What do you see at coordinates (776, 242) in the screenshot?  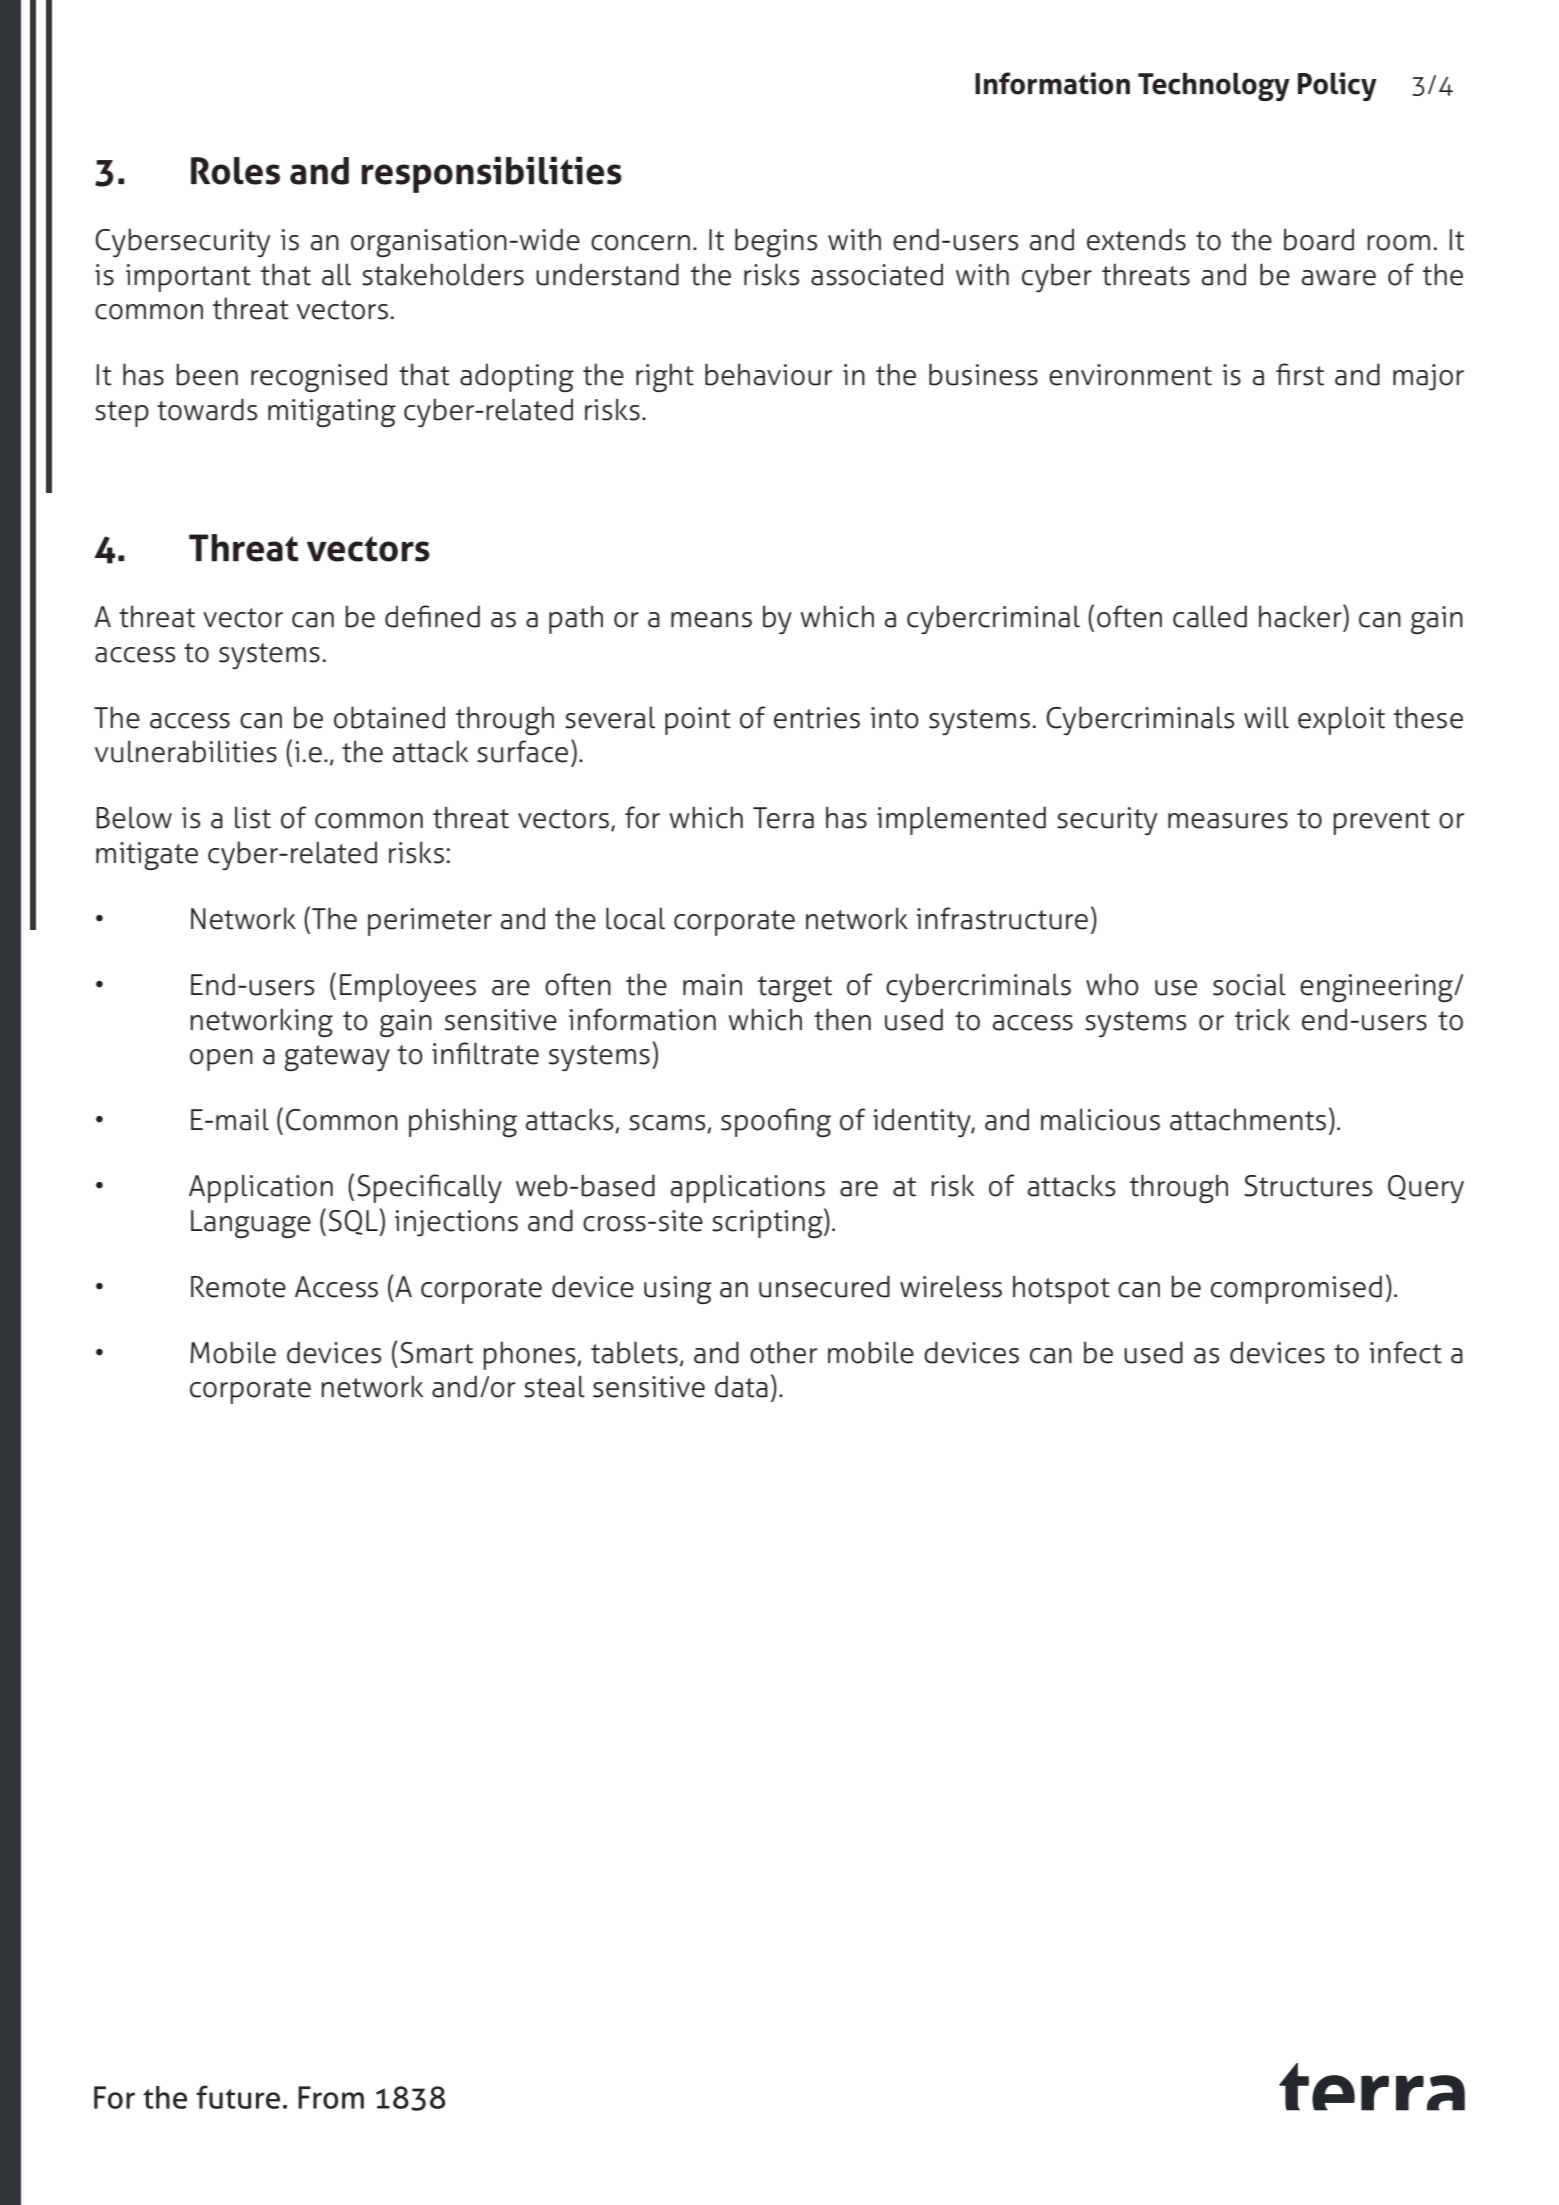 I see `begins` at bounding box center [776, 242].
